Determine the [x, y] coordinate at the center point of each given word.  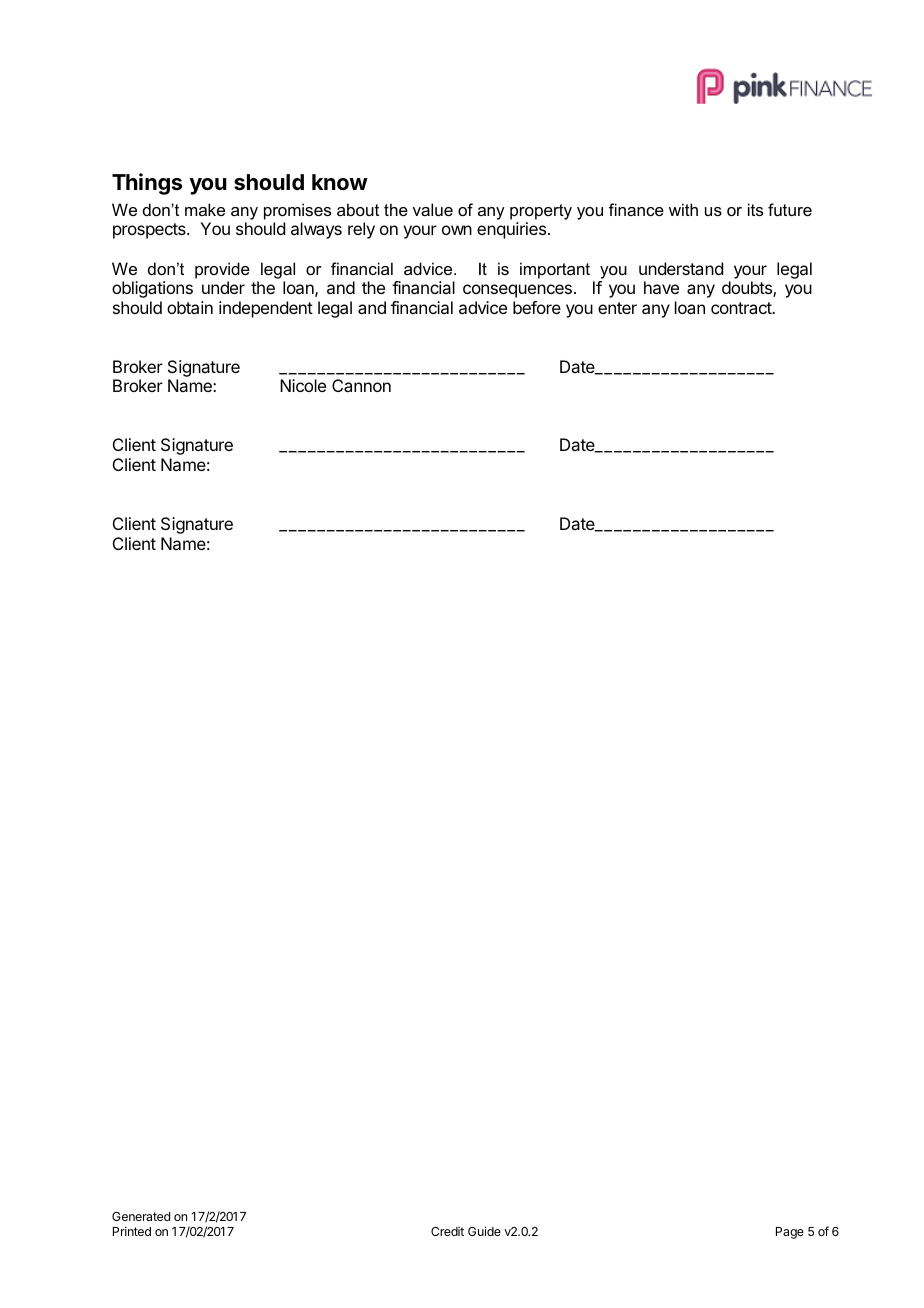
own [457, 230]
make [205, 209]
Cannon [361, 385]
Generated [141, 1216]
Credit [447, 1231]
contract [742, 308]
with [683, 209]
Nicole [303, 385]
